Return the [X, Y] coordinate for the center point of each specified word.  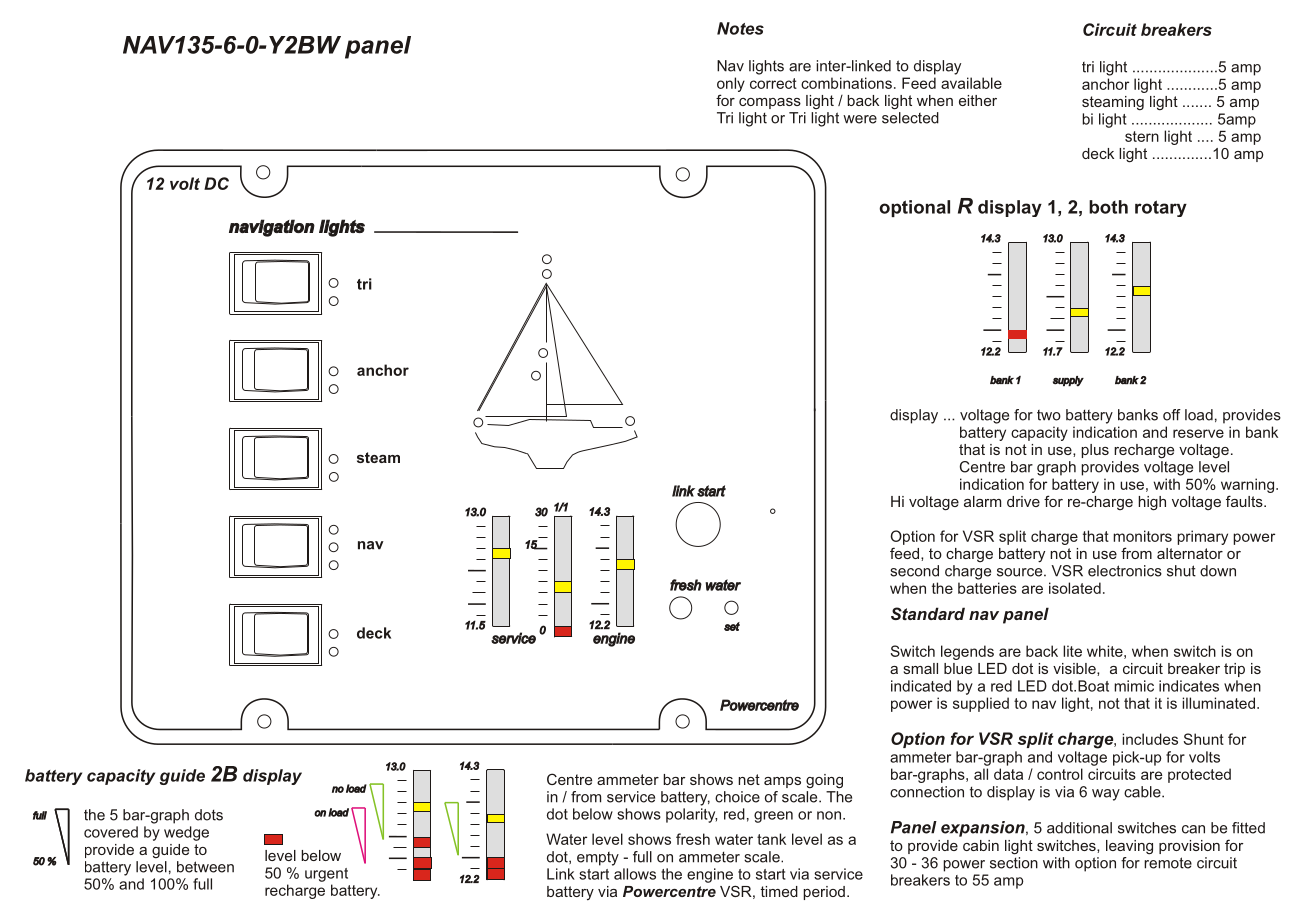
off [1172, 415]
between [205, 867]
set [732, 626]
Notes [740, 28]
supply [1068, 381]
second [914, 571]
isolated [1075, 588]
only [731, 84]
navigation [272, 228]
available [971, 83]
